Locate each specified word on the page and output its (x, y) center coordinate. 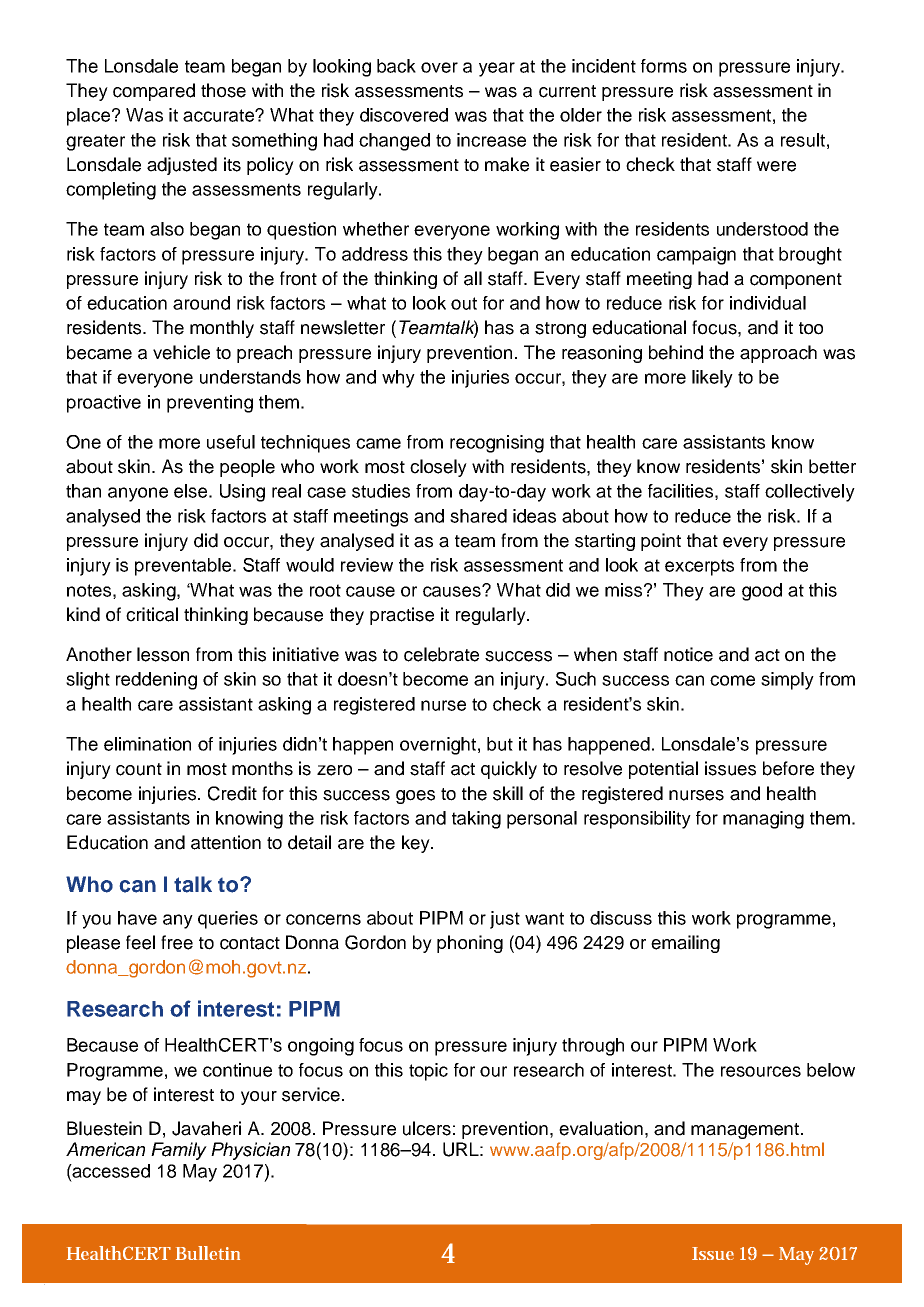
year (497, 69)
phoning (470, 944)
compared (154, 92)
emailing (685, 944)
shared (478, 516)
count (139, 769)
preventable (184, 567)
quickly (509, 770)
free (177, 942)
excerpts (699, 567)
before (788, 768)
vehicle (181, 352)
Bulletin (208, 1253)
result (803, 140)
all (473, 278)
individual (768, 303)
